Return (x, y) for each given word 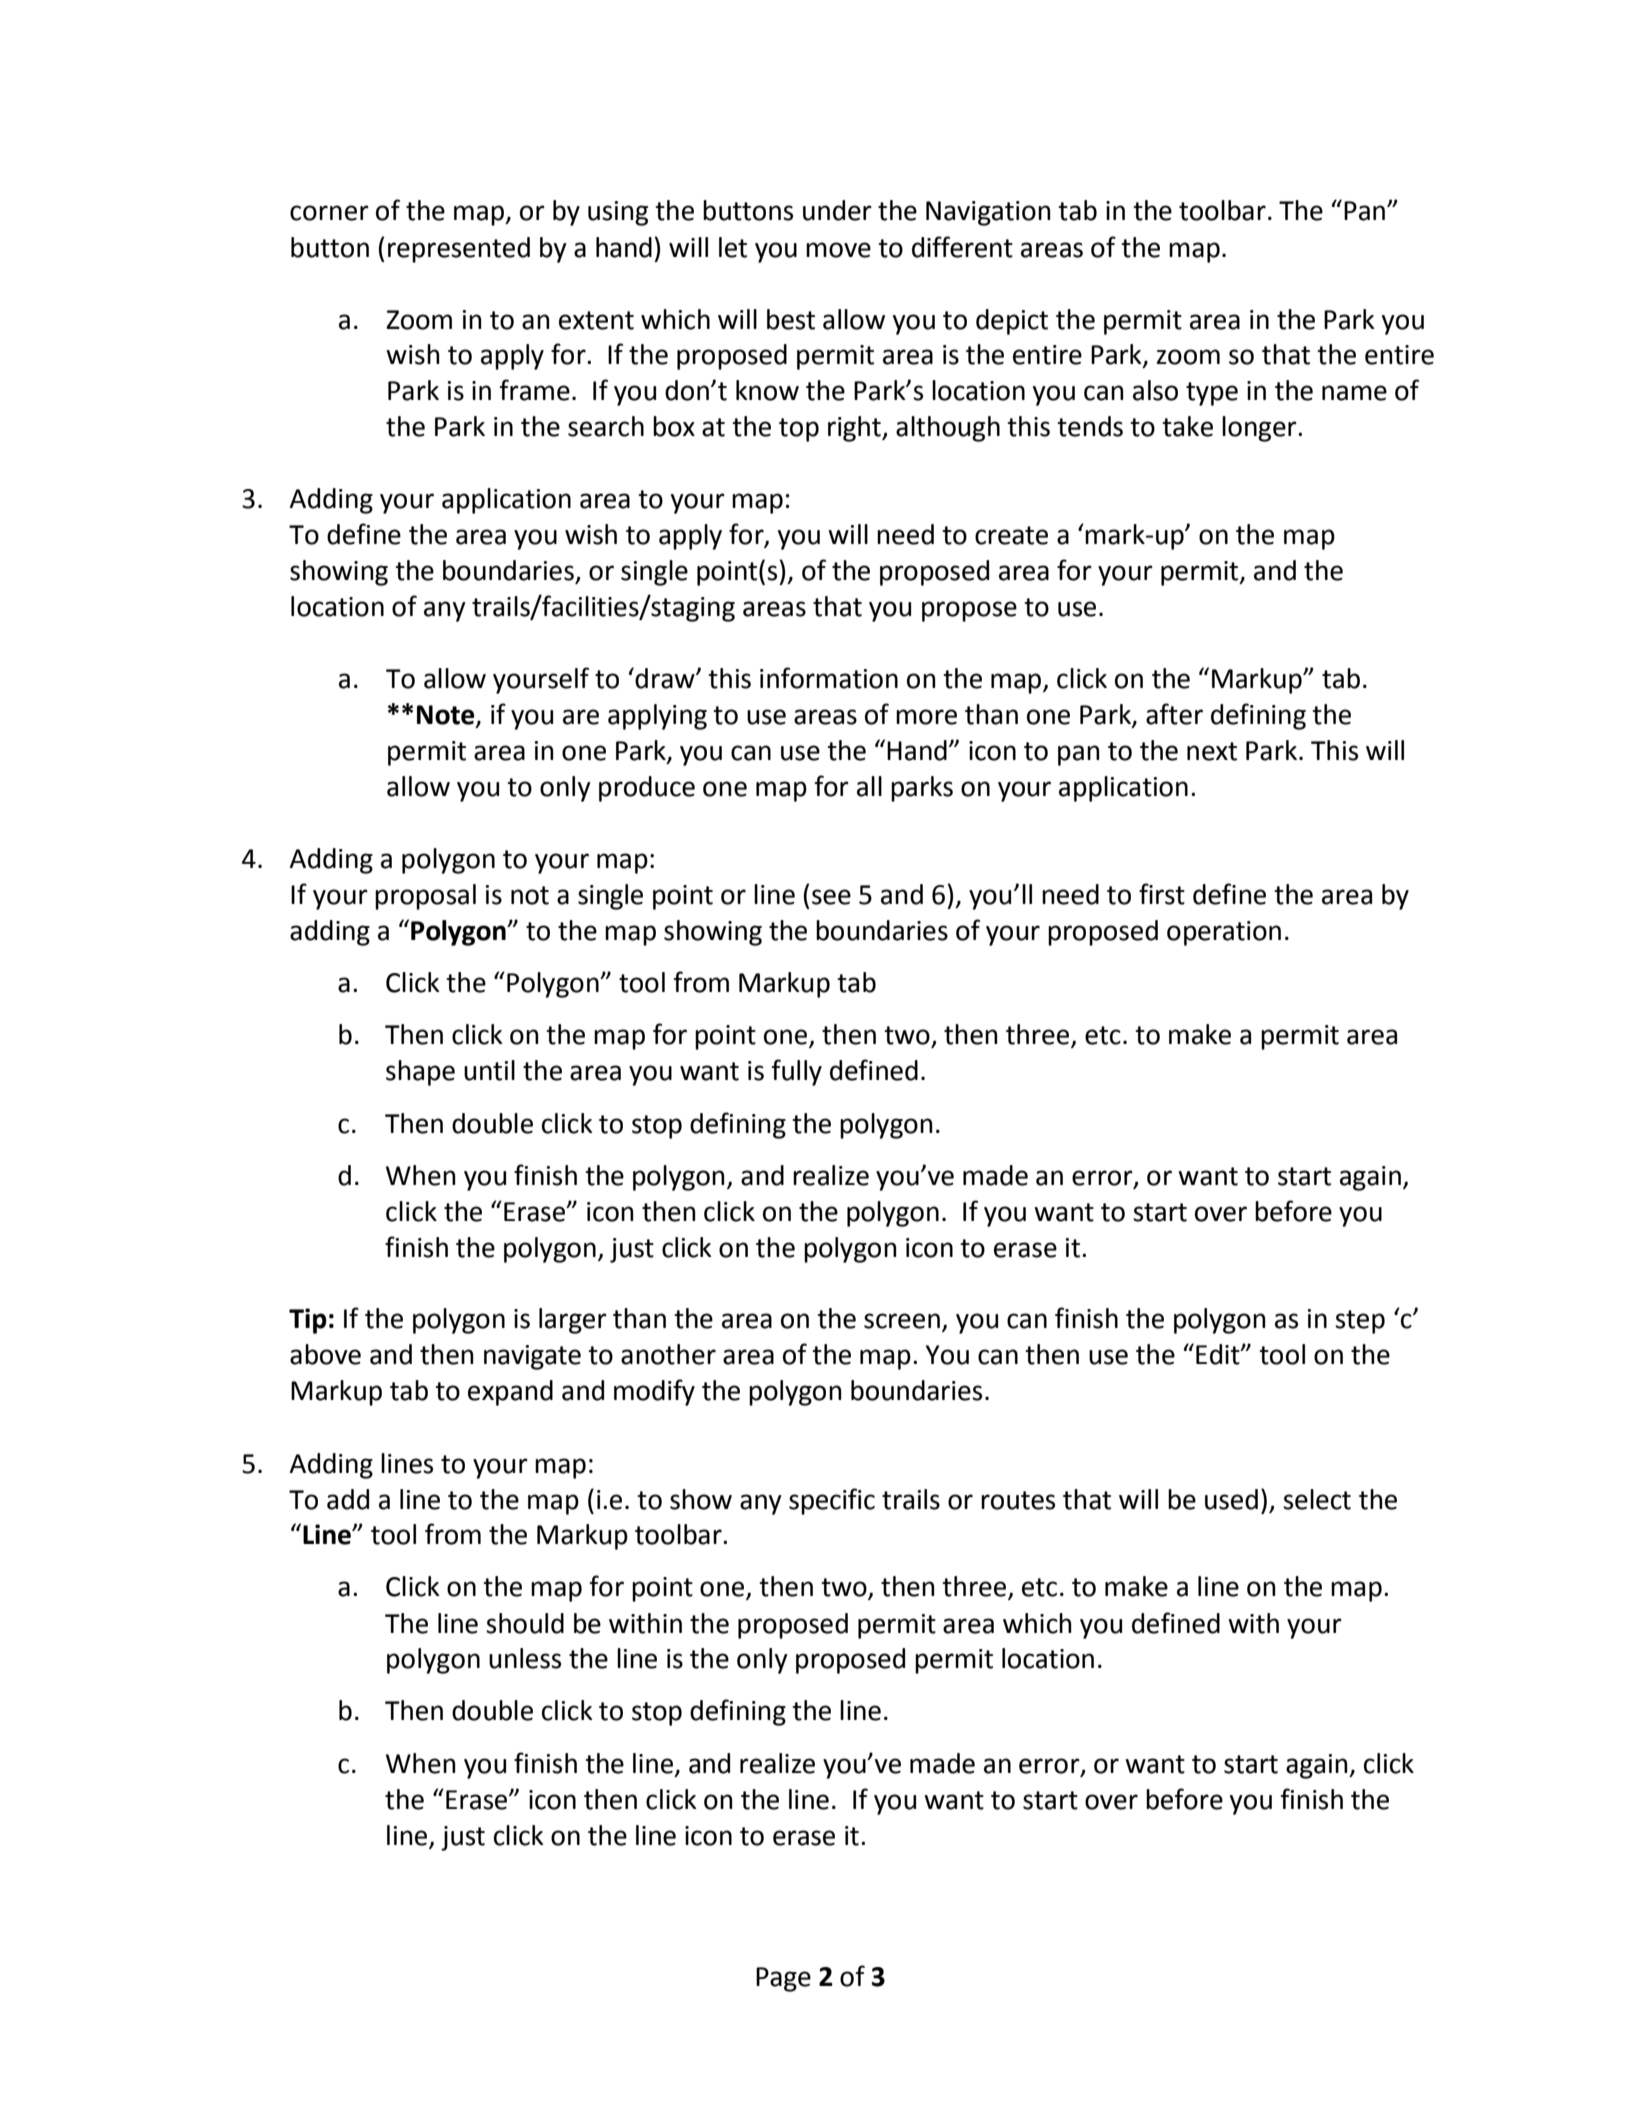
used (1231, 1499)
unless (525, 1658)
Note (447, 716)
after (1174, 714)
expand (510, 1393)
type (1212, 394)
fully (797, 1072)
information (829, 678)
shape (420, 1073)
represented (459, 250)
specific (832, 1501)
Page (783, 1979)
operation (1224, 933)
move (838, 250)
